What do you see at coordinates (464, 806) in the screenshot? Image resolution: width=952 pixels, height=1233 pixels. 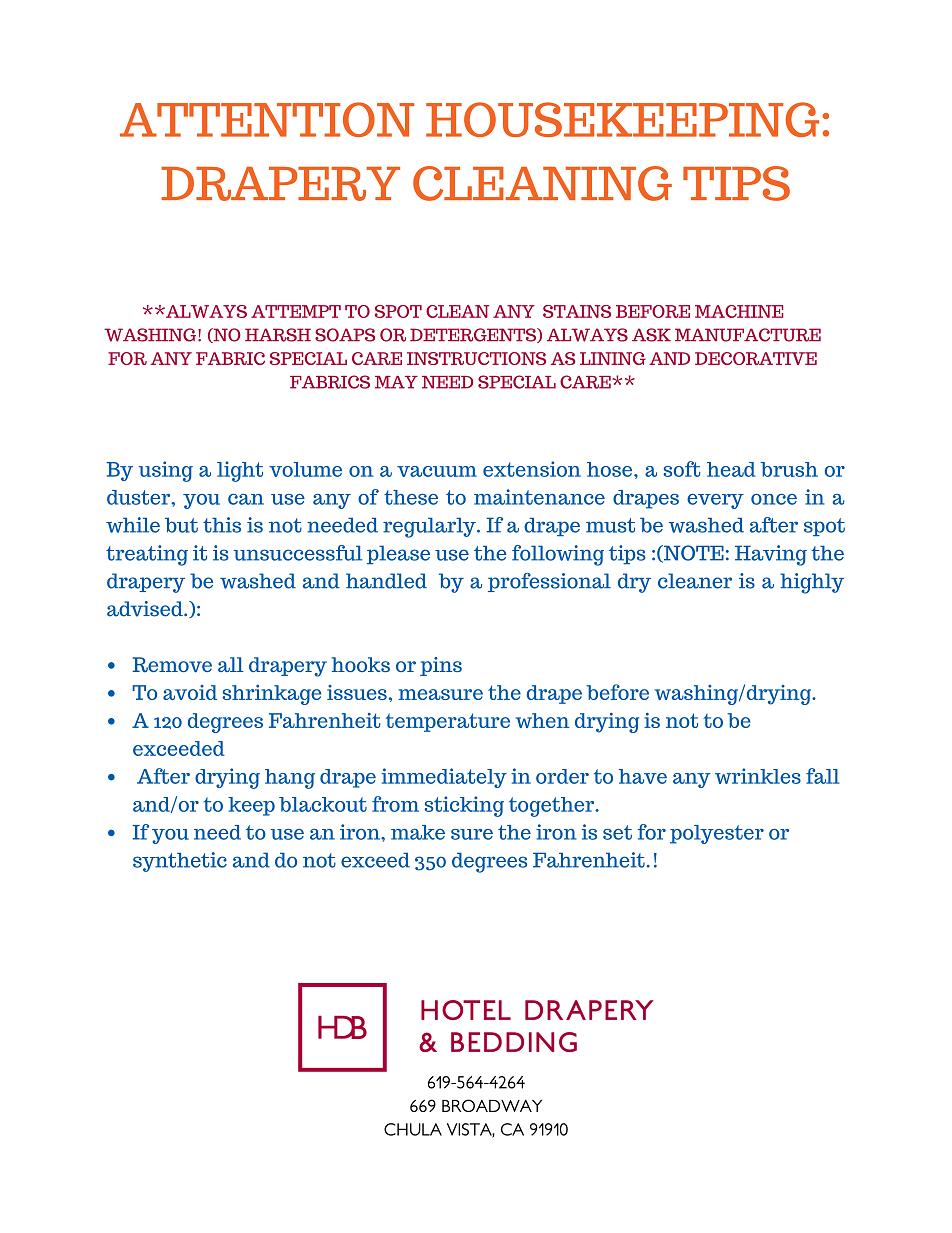 I see `sticking` at bounding box center [464, 806].
